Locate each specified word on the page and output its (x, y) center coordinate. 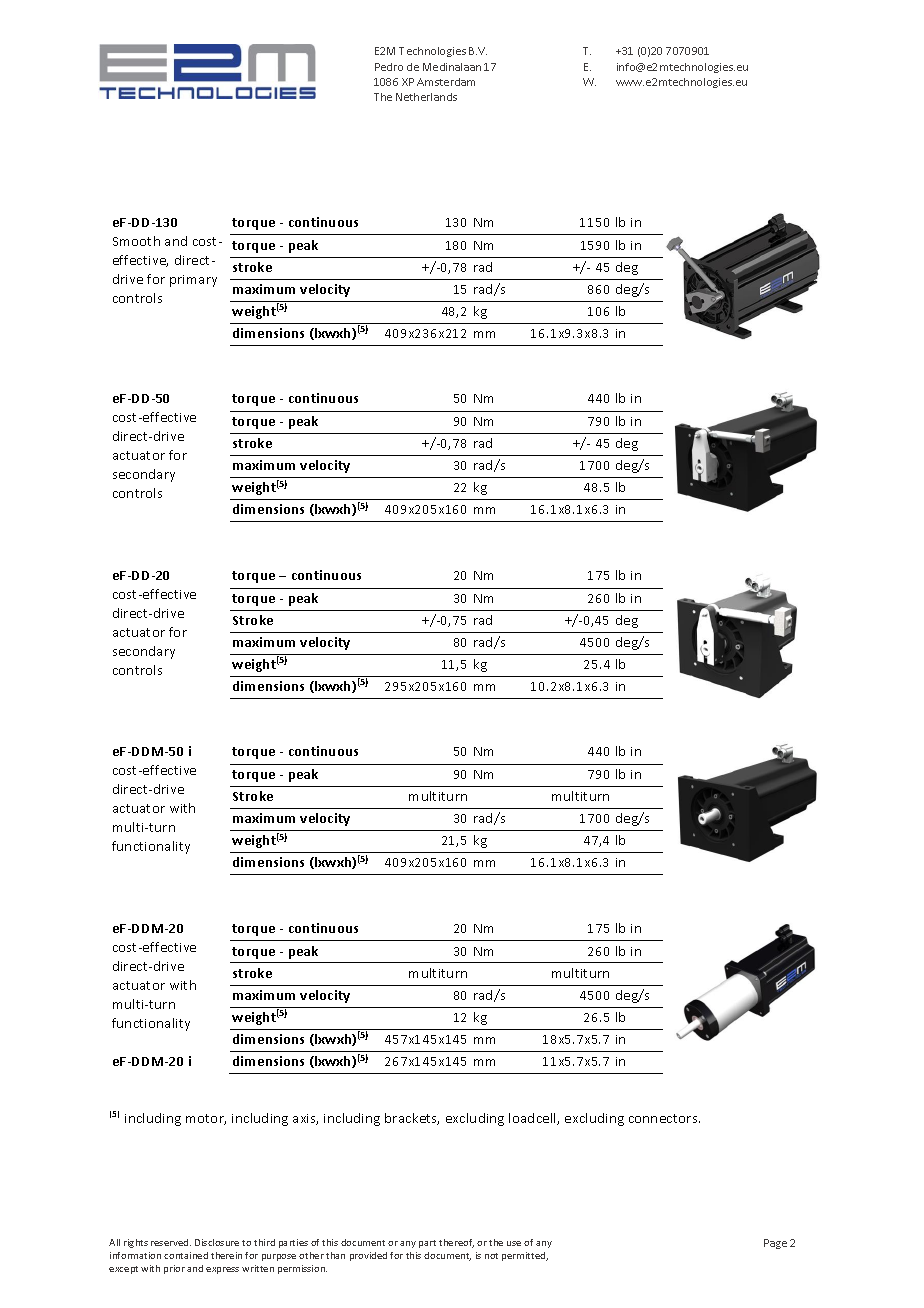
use (514, 1243)
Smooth (136, 241)
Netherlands (426, 97)
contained (186, 1255)
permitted (525, 1256)
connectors (664, 1118)
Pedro (389, 67)
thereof (456, 1243)
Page (775, 1244)
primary (193, 281)
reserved (171, 1242)
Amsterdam (446, 82)
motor (206, 1119)
